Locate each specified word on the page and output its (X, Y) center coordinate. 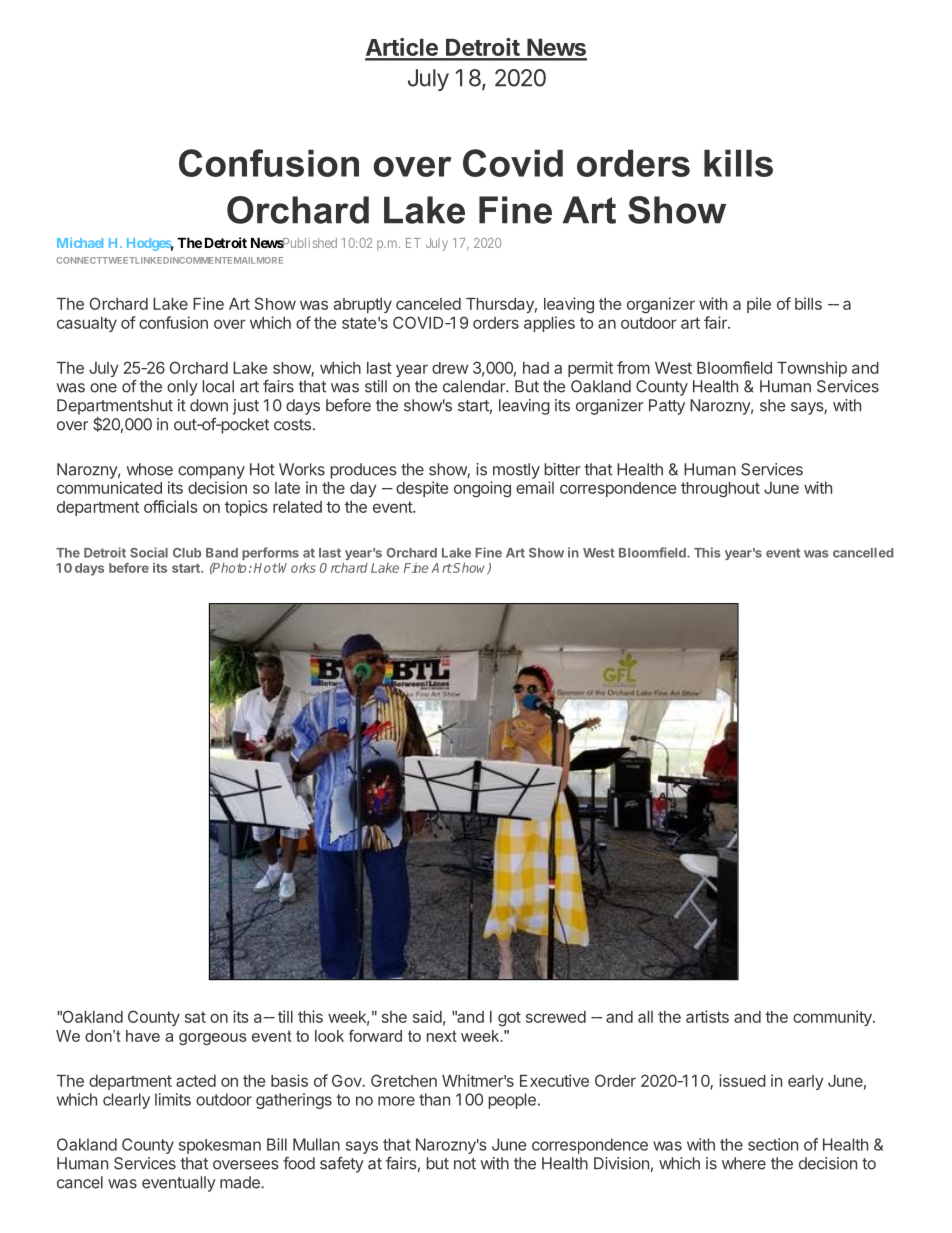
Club (187, 553)
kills (738, 163)
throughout (720, 490)
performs (270, 553)
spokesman (220, 1146)
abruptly (363, 305)
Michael (80, 242)
